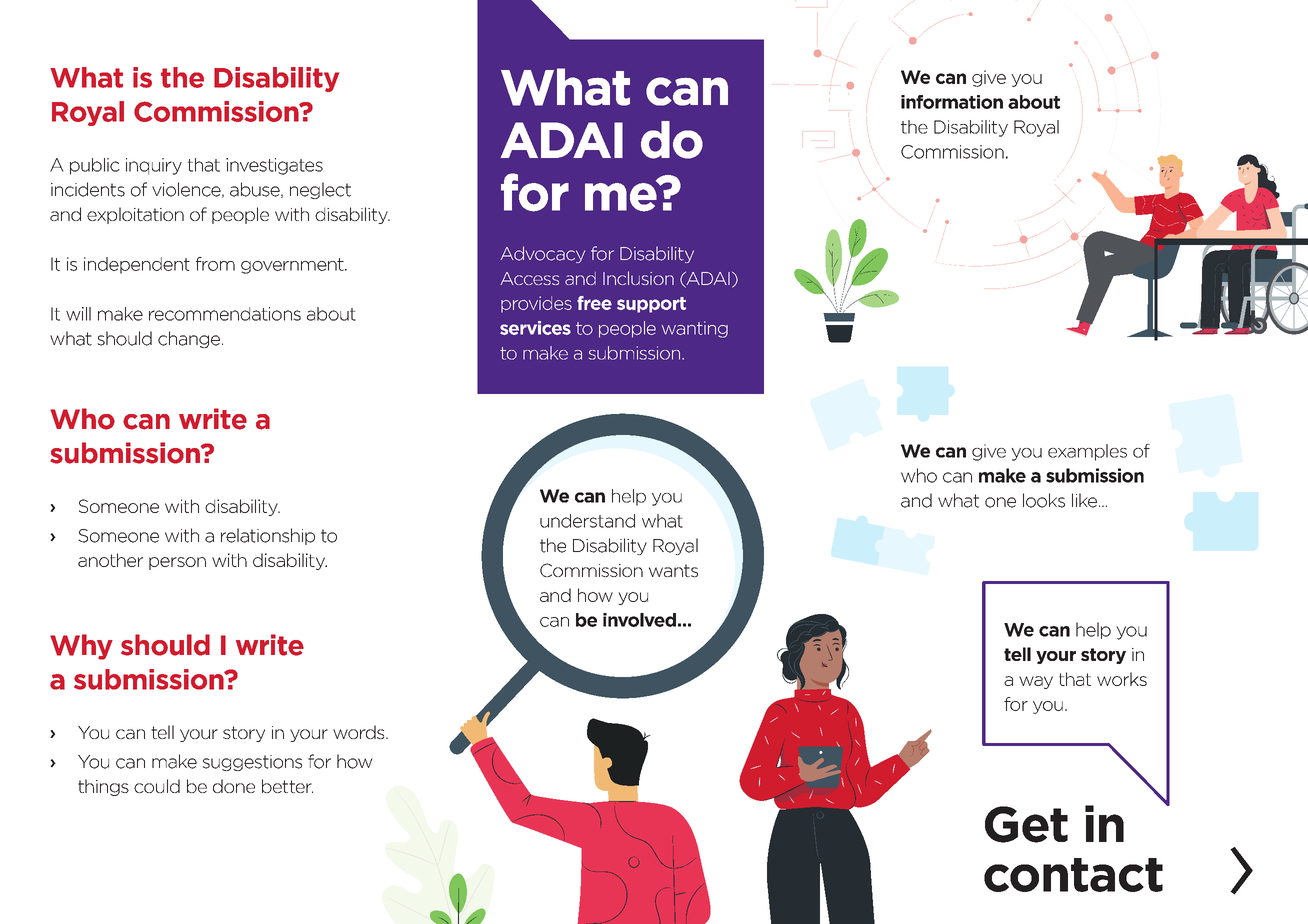 The height and width of the screenshot is (924, 1308). Describe the element at coordinates (234, 786) in the screenshot. I see `done` at that location.
